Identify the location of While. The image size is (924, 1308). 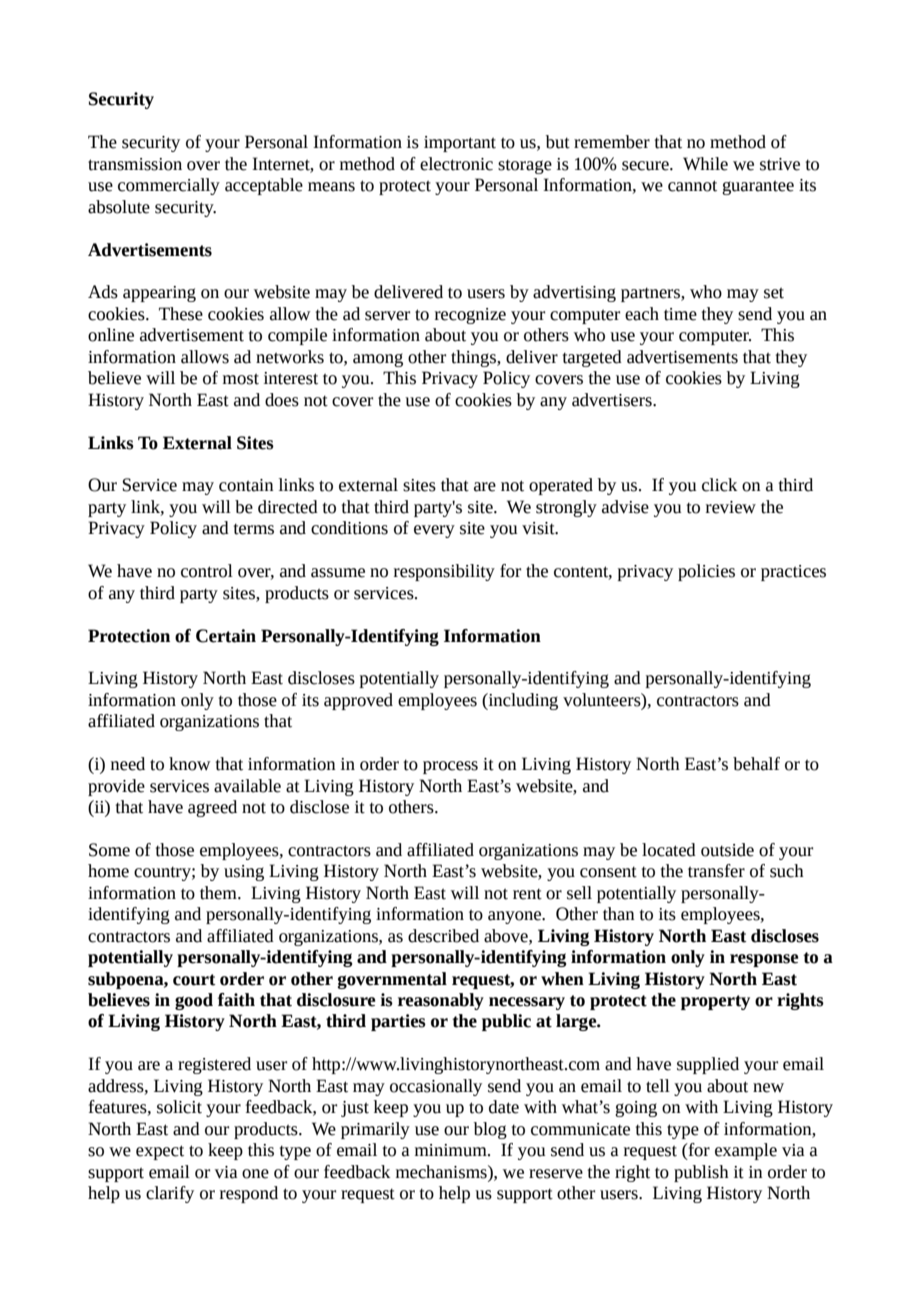
(705, 164).
